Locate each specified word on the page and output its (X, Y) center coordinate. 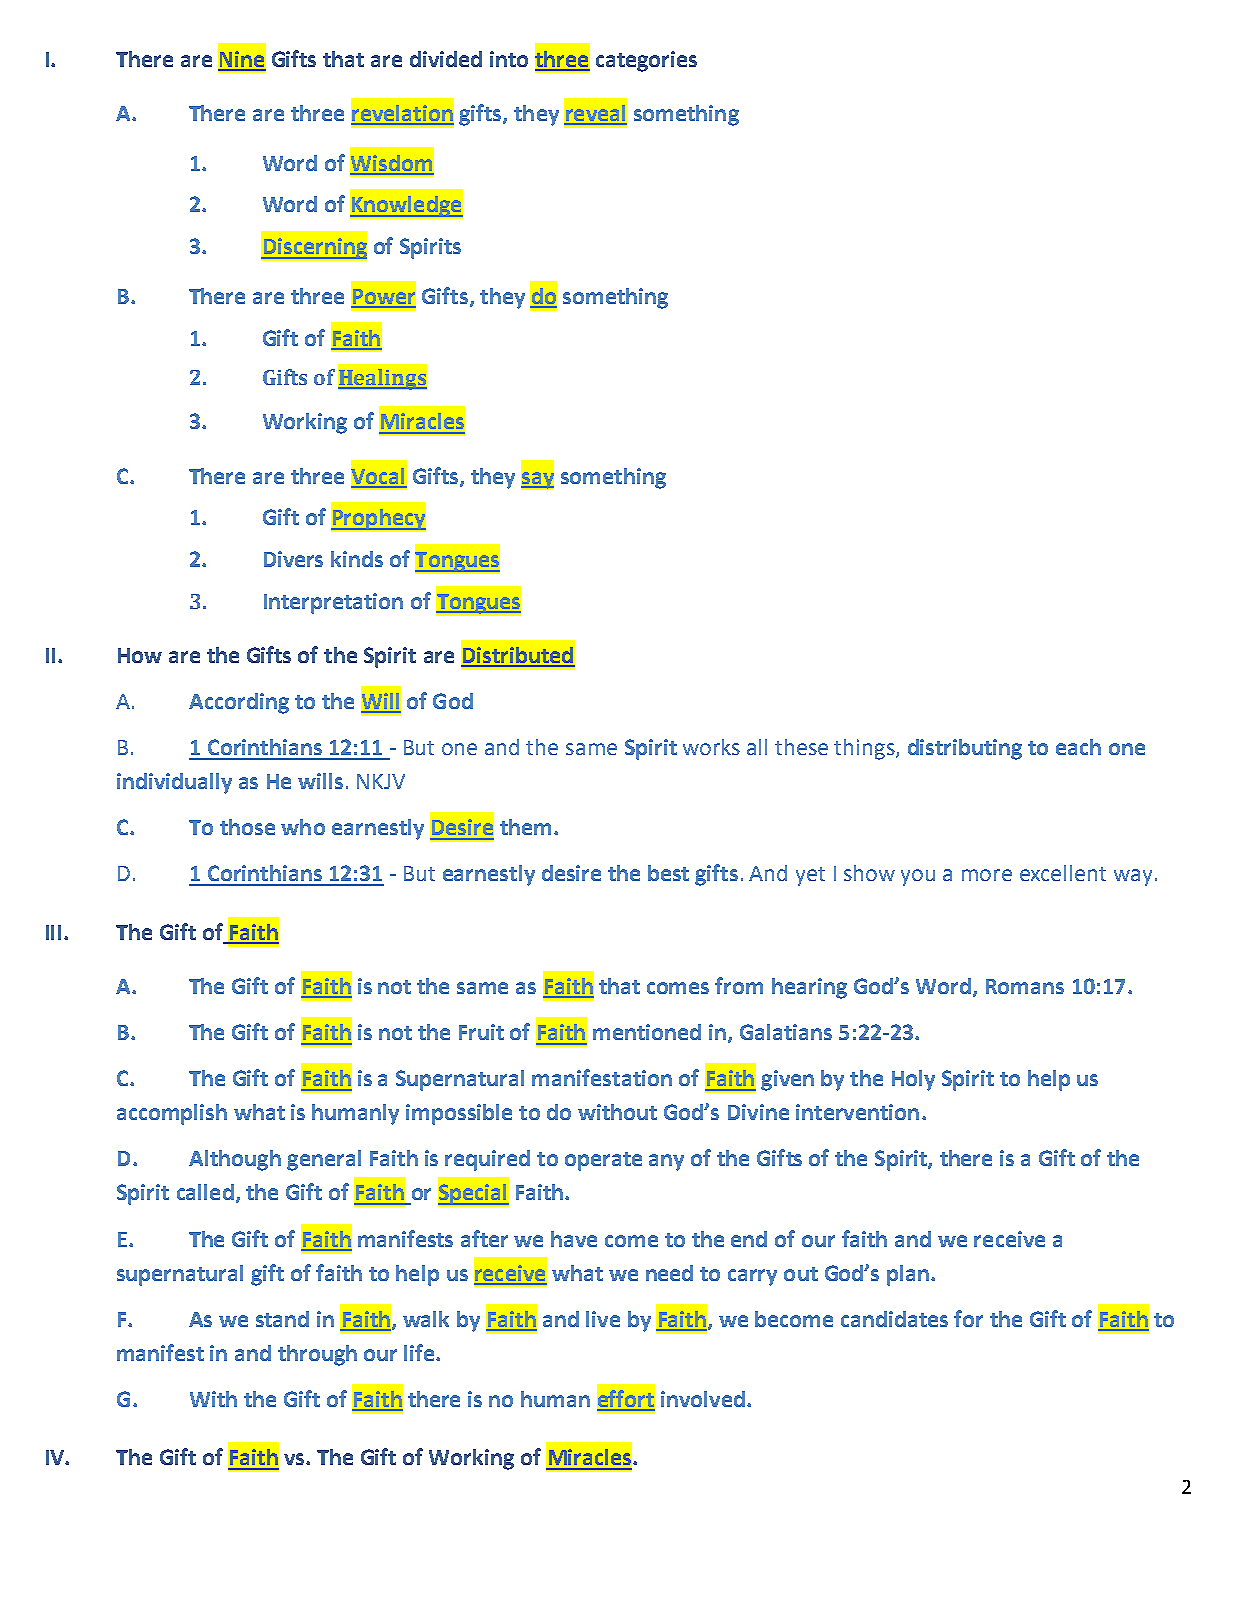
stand (282, 1319)
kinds (357, 559)
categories (646, 61)
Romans (1025, 986)
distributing (965, 749)
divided (446, 59)
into (509, 59)
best (668, 873)
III (53, 932)
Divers (293, 559)
